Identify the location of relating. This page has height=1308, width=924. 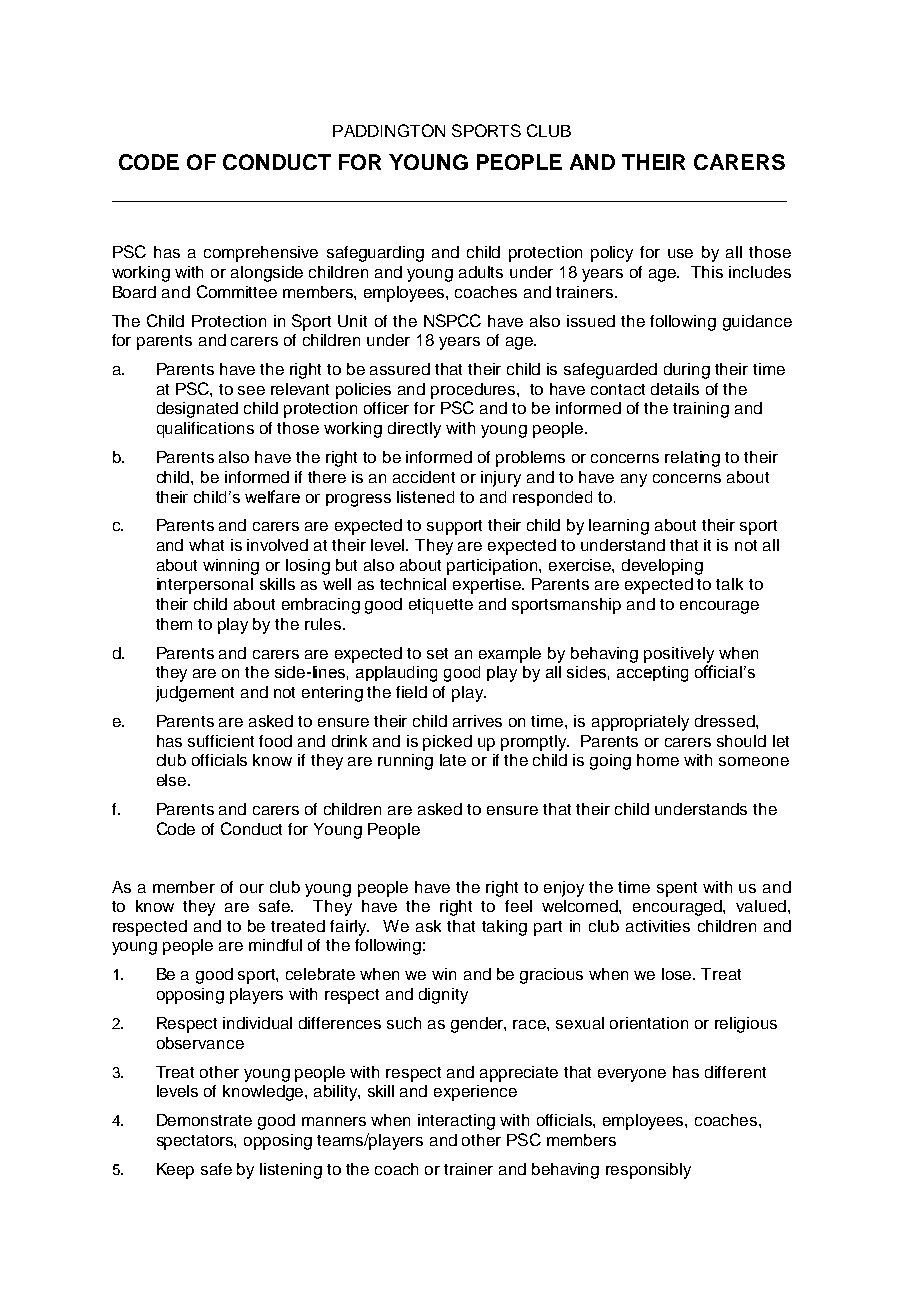
(692, 459).
